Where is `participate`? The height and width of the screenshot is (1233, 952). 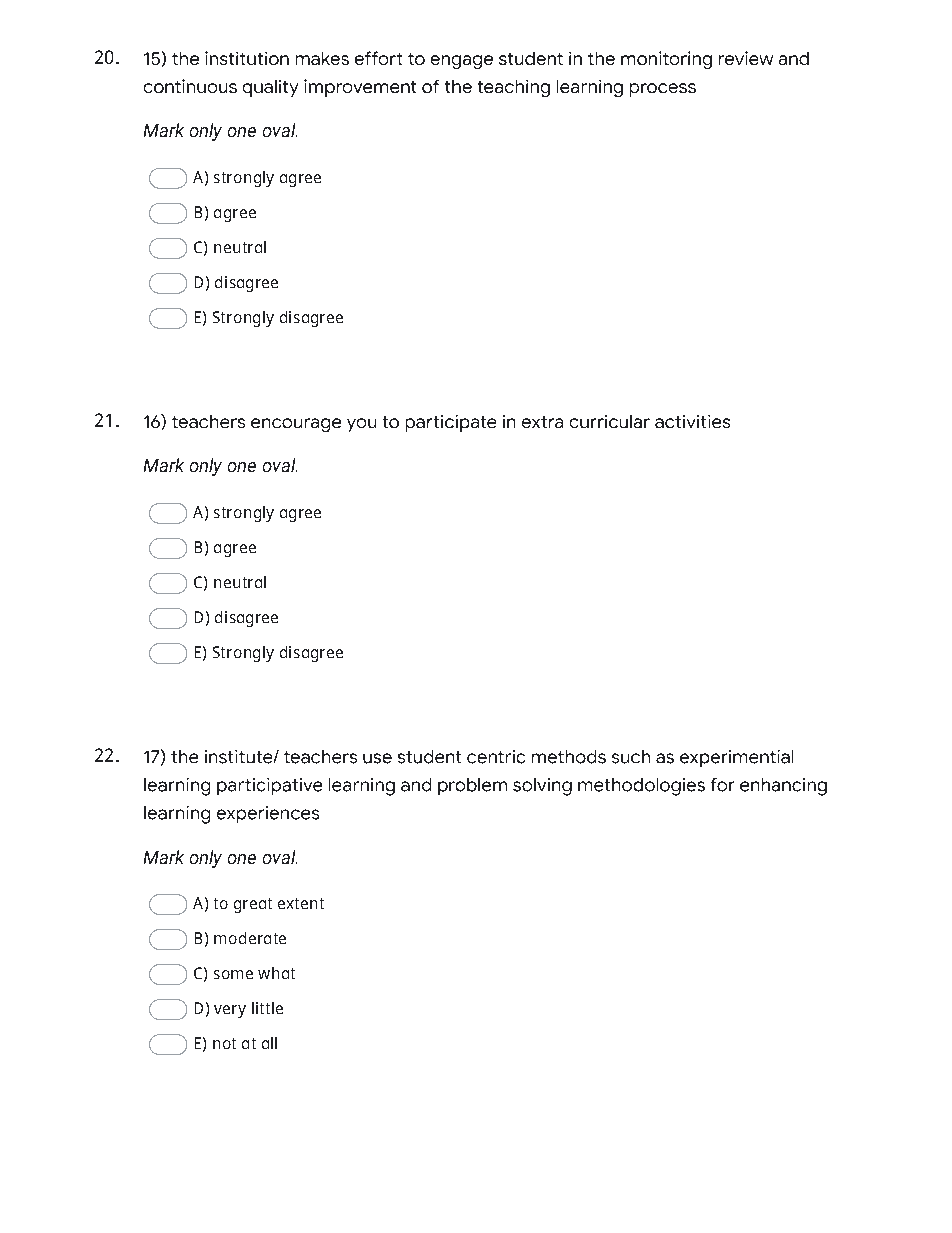 participate is located at coordinates (451, 423).
